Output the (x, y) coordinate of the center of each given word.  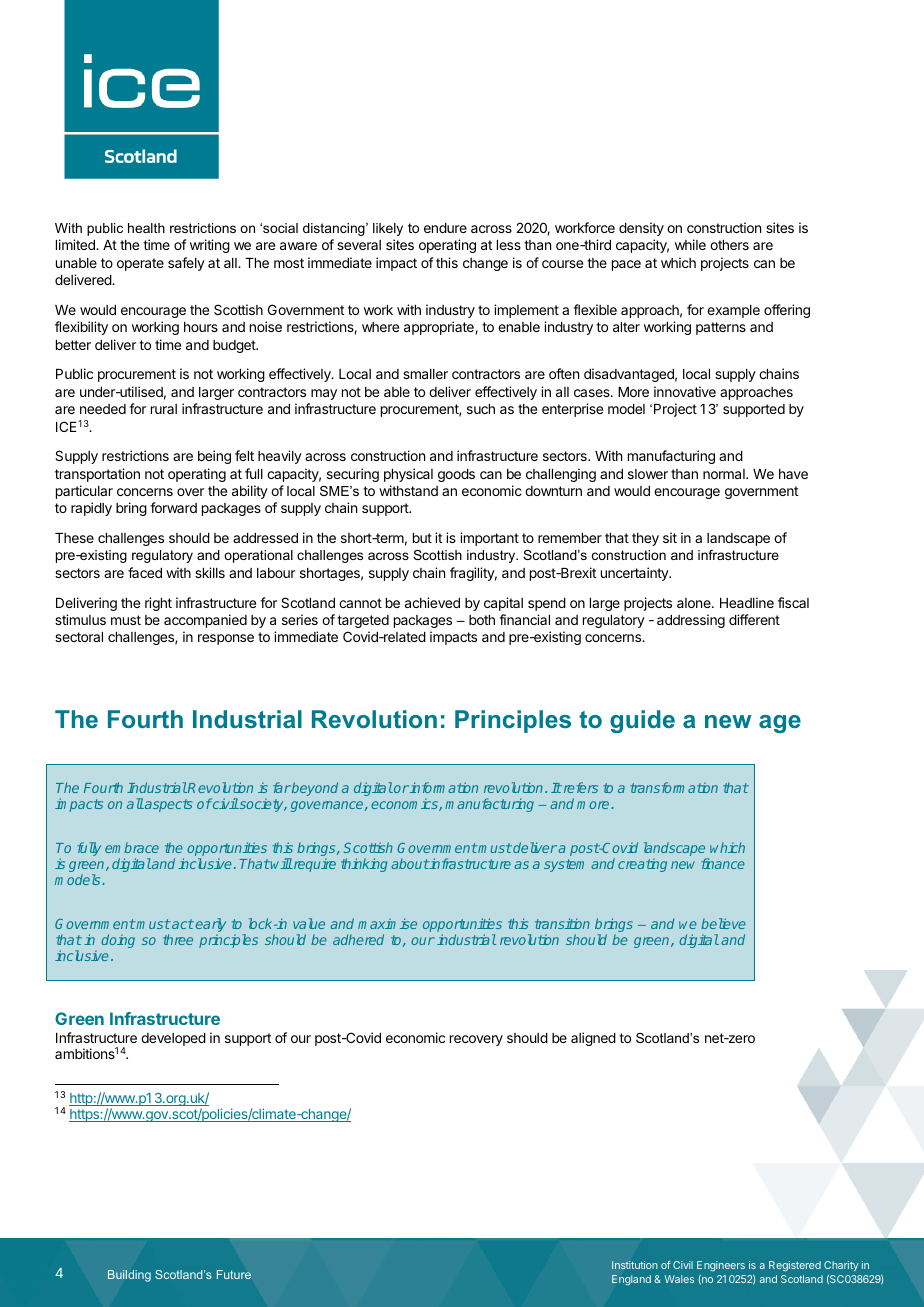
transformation (674, 787)
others (729, 245)
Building (129, 1276)
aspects (167, 805)
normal (725, 474)
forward (173, 507)
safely (186, 264)
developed (173, 1039)
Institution (635, 1265)
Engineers (721, 1266)
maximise (387, 923)
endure (445, 228)
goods (456, 475)
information (443, 787)
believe (723, 923)
